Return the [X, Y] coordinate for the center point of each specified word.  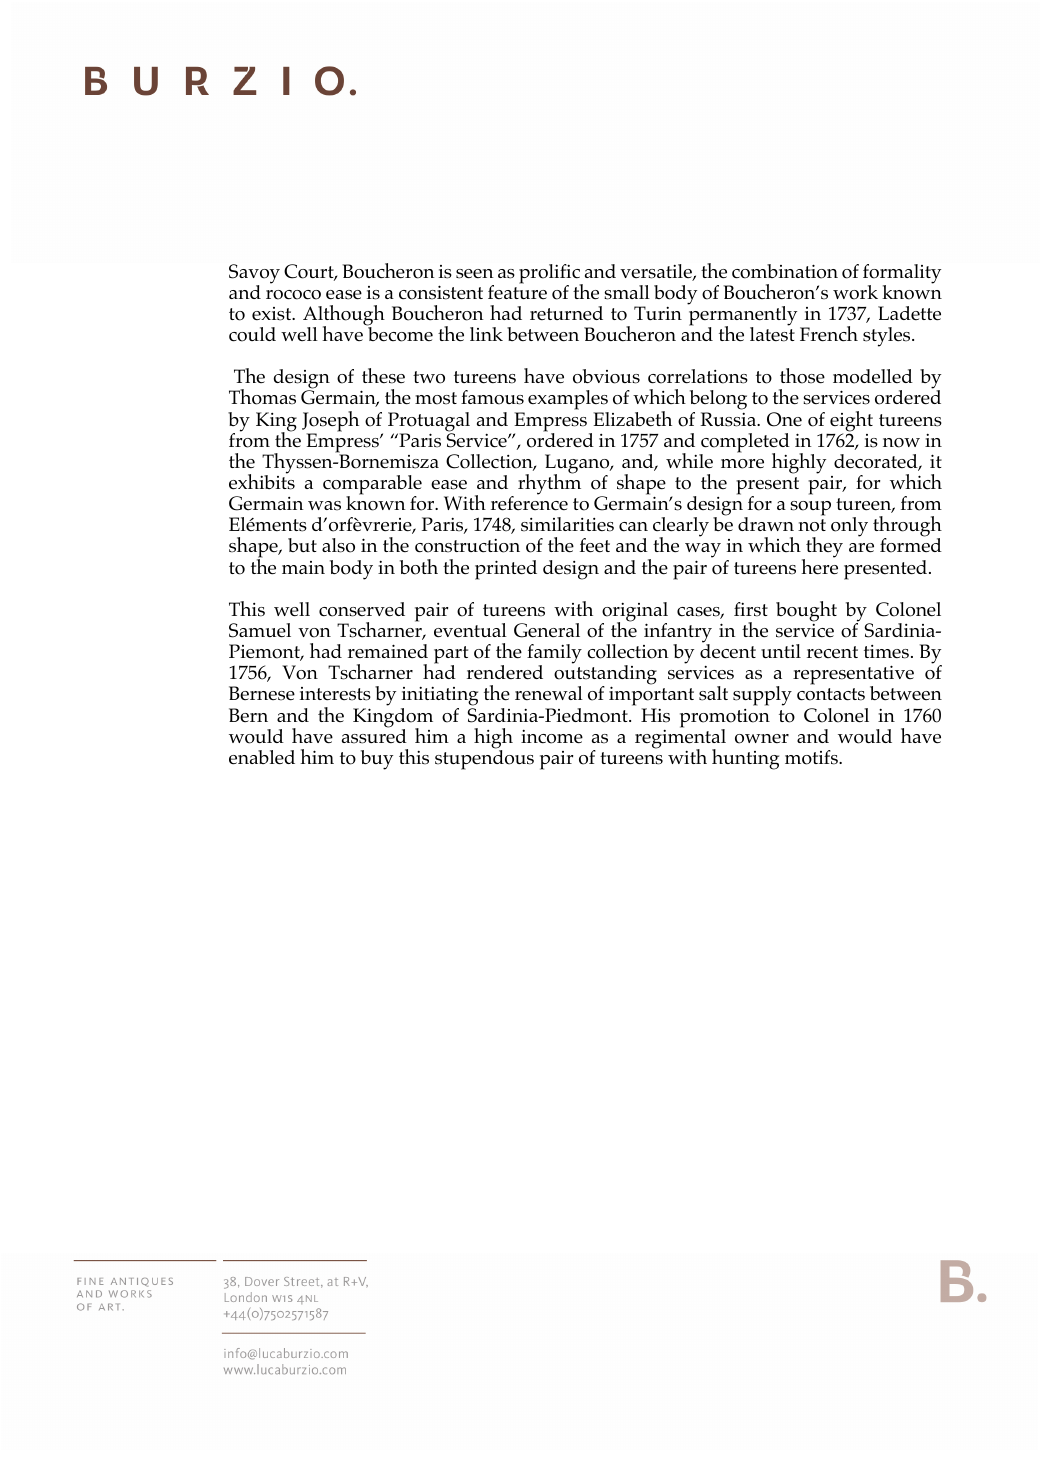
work [855, 292]
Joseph [330, 422]
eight [851, 422]
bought [806, 611]
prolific [550, 275]
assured [374, 735]
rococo [293, 295]
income [552, 737]
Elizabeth [632, 419]
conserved [362, 609]
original [634, 613]
